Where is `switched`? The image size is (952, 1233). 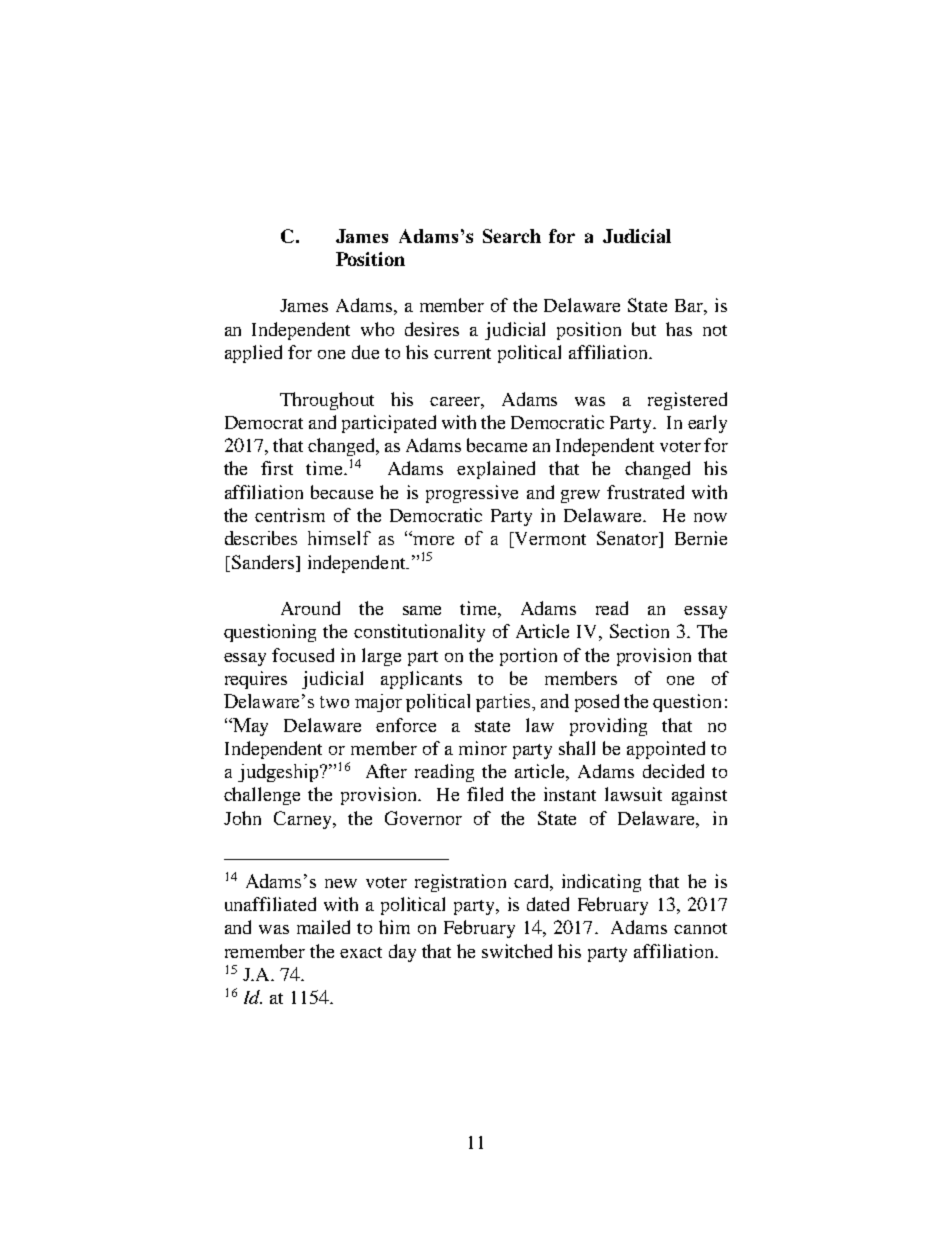 switched is located at coordinates (517, 951).
